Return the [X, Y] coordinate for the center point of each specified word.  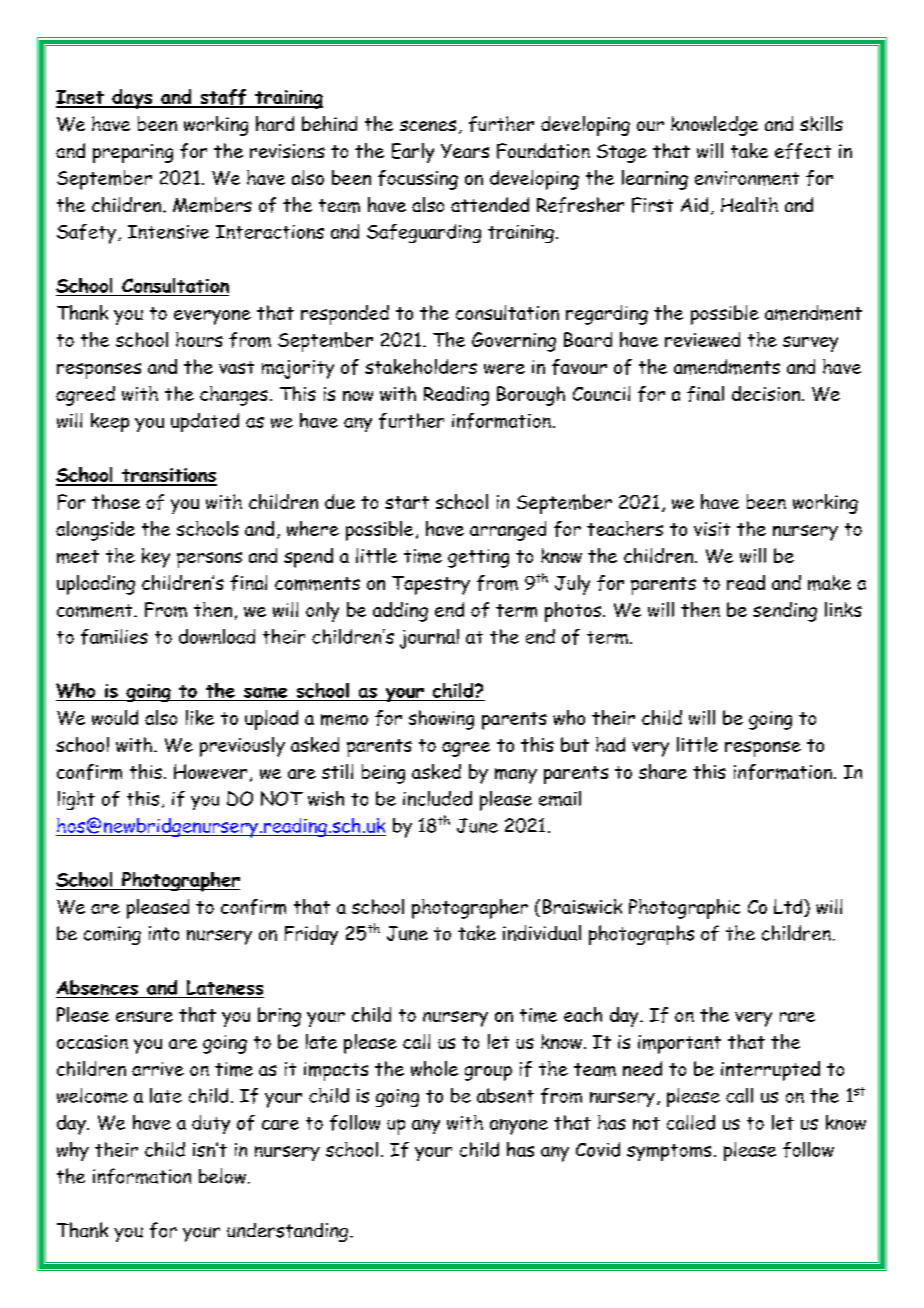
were [504, 369]
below [222, 1176]
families [114, 637]
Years [465, 151]
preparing [133, 153]
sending [785, 612]
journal [429, 639]
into [164, 933]
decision [767, 393]
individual [542, 933]
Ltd [789, 908]
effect [803, 151]
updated [205, 422]
